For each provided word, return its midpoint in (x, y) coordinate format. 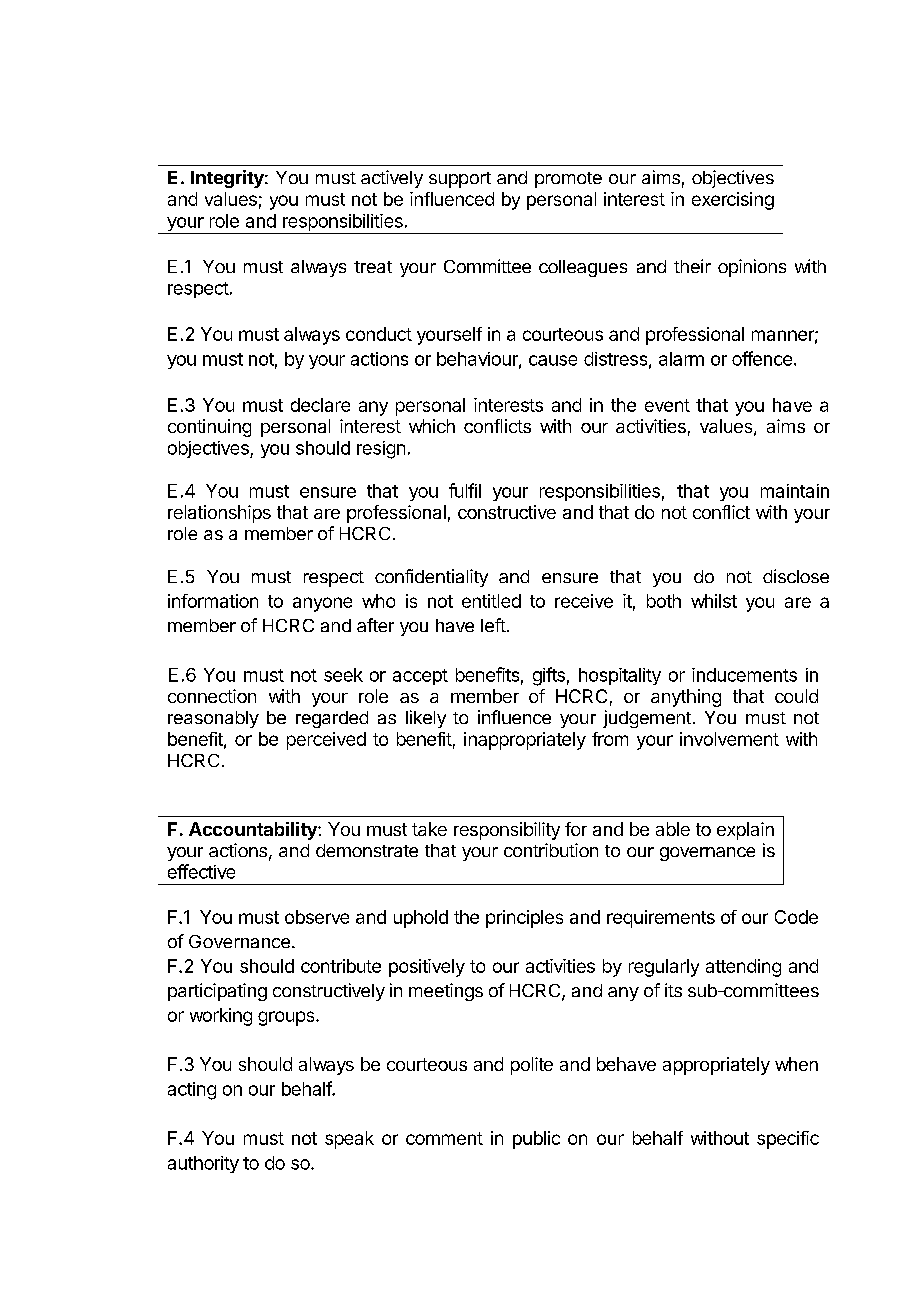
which (432, 426)
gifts (549, 676)
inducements (744, 675)
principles (524, 919)
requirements (661, 919)
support (460, 180)
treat (373, 267)
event (667, 405)
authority (203, 1164)
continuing (209, 428)
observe (317, 917)
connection (212, 696)
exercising (733, 201)
